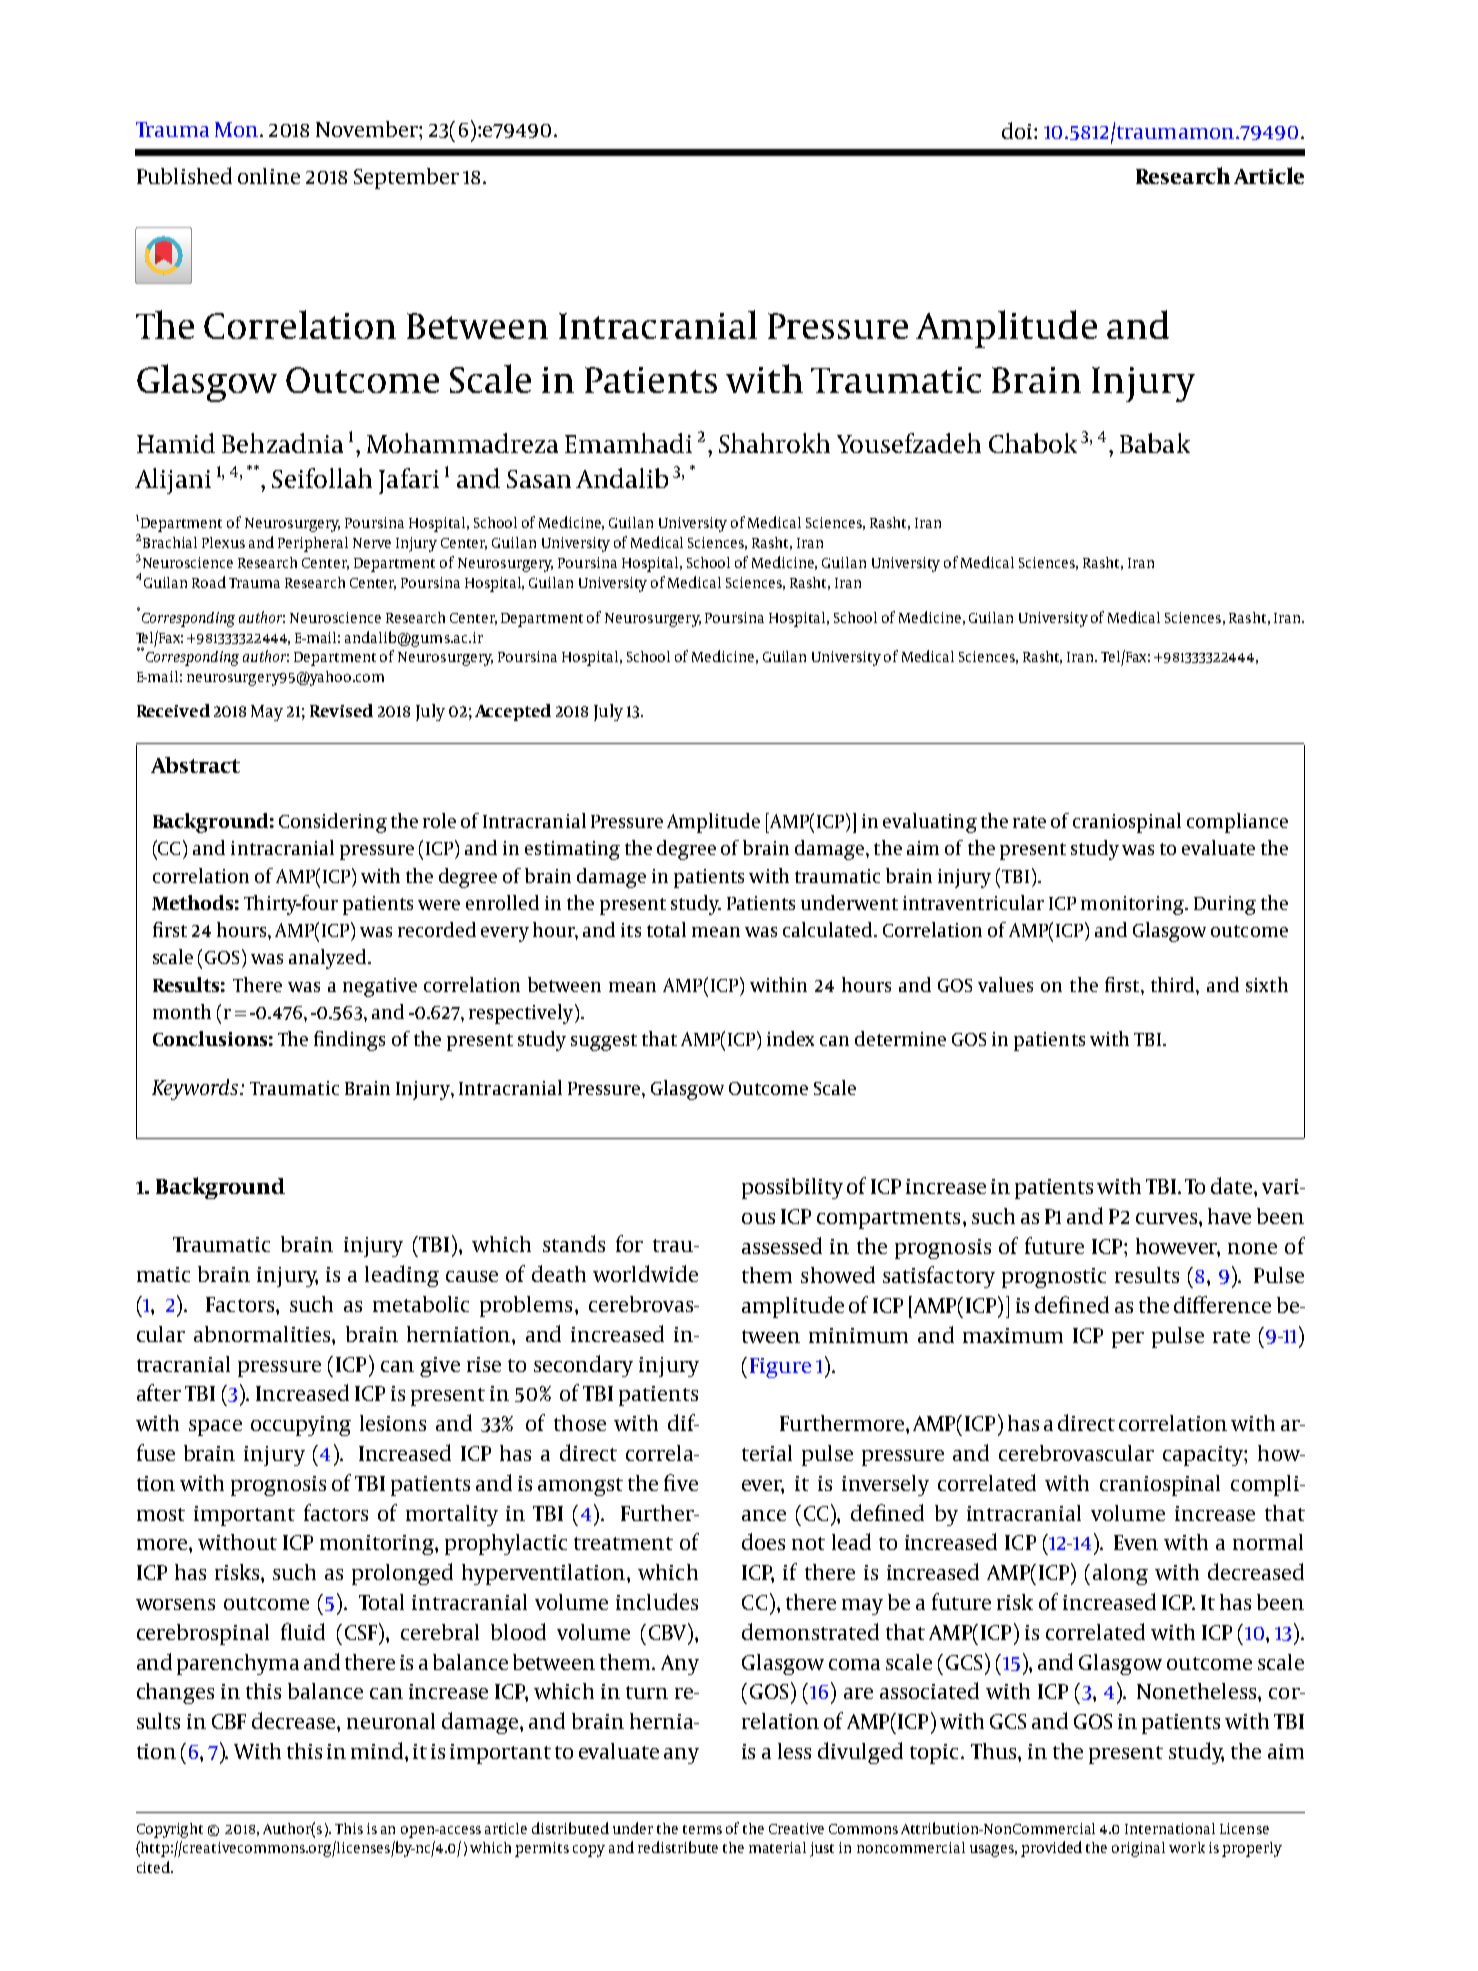 This page has height=1971, width=1478. Describe the element at coordinates (1174, 984) in the page. I see `third` at that location.
